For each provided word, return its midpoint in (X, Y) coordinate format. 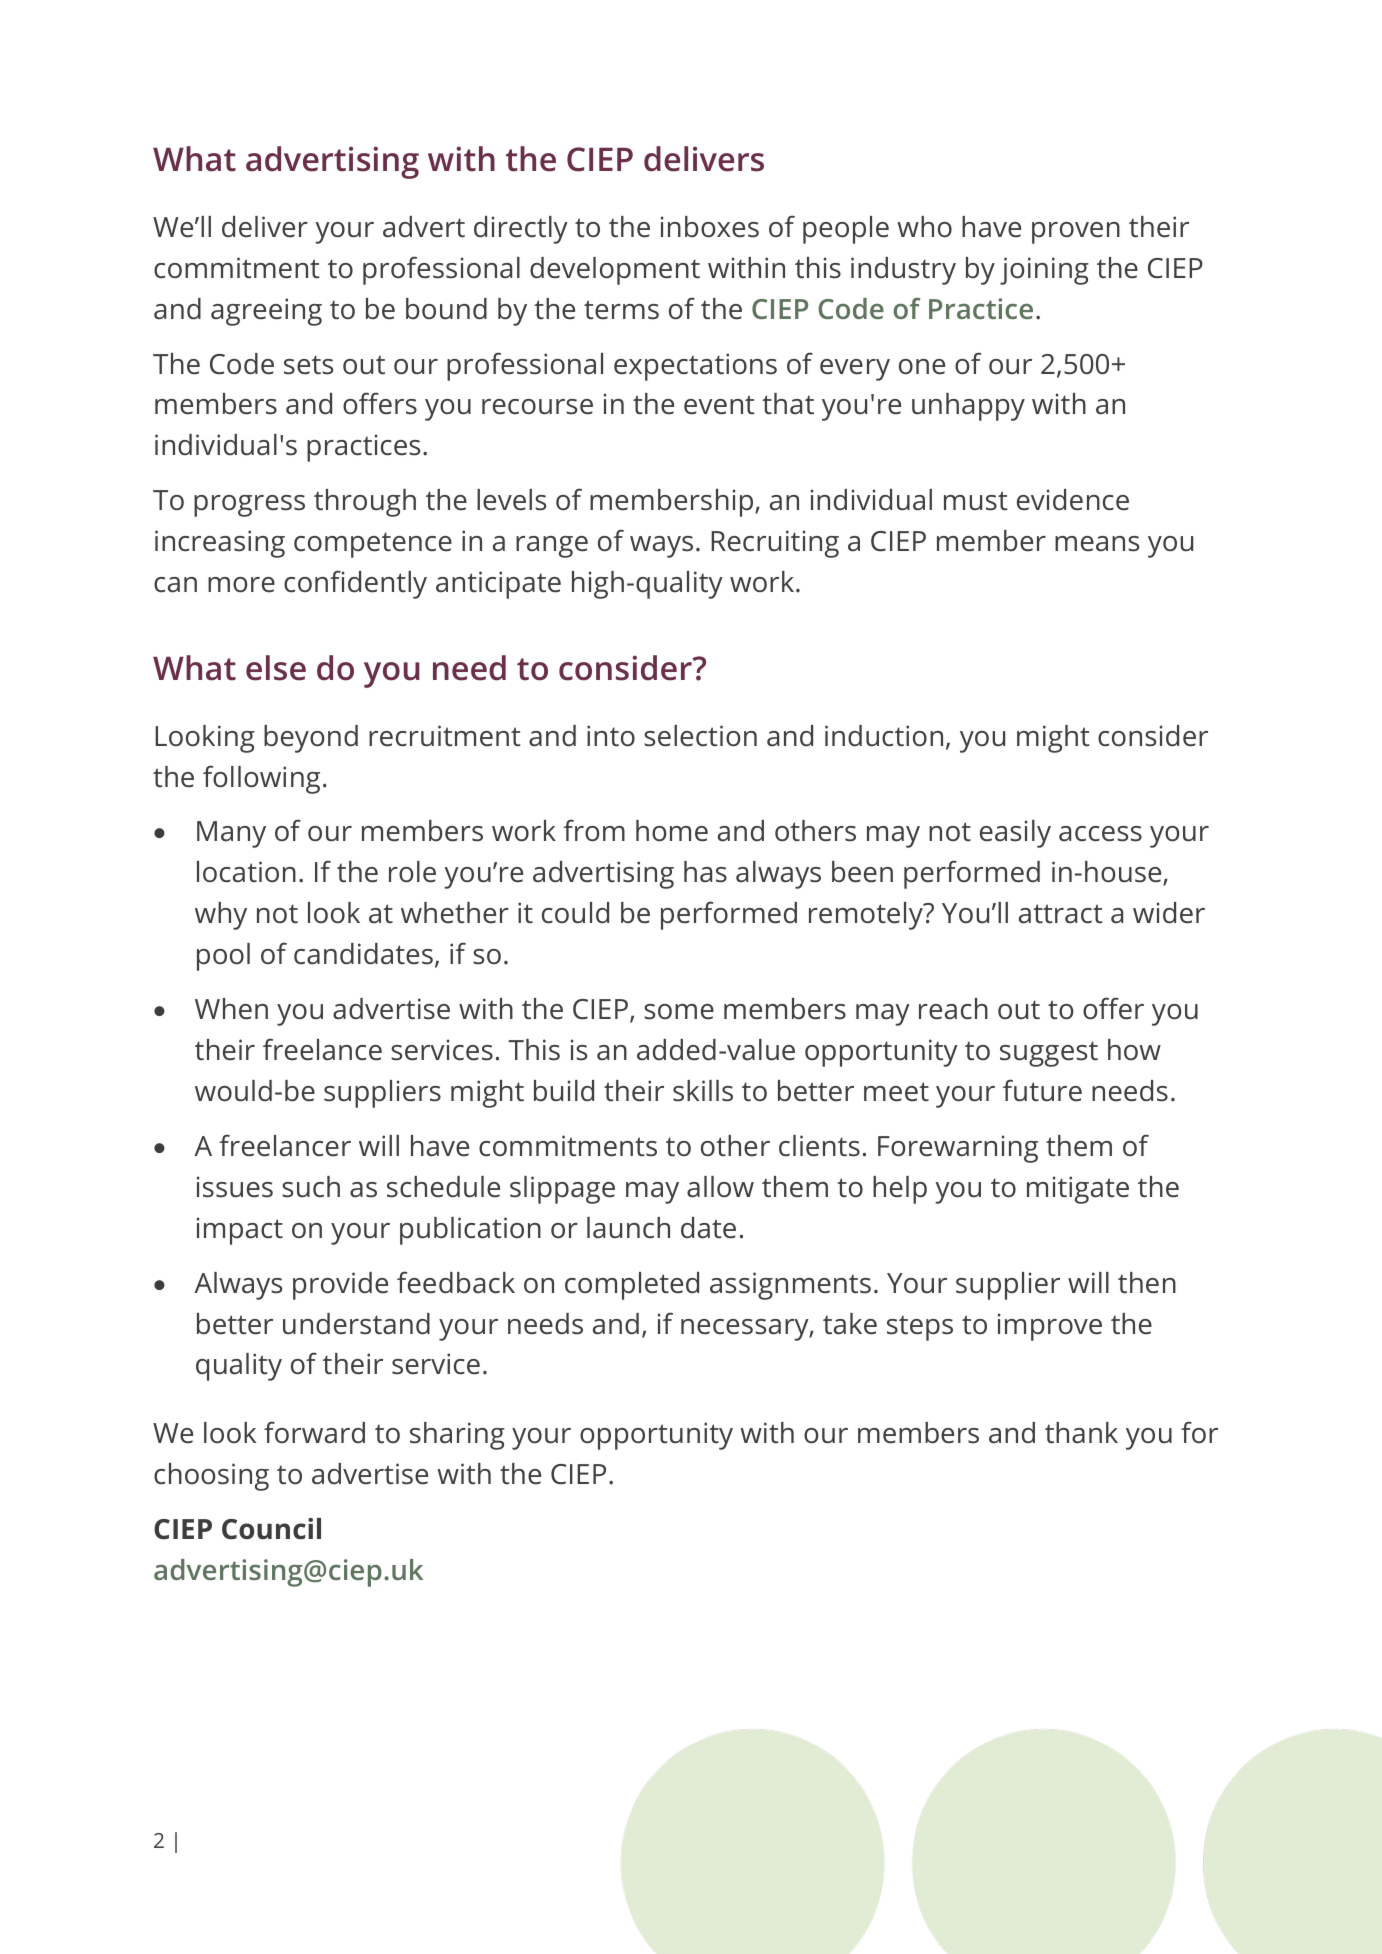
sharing (457, 1436)
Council (271, 1529)
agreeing (266, 312)
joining (1044, 271)
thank (1081, 1433)
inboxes (710, 227)
